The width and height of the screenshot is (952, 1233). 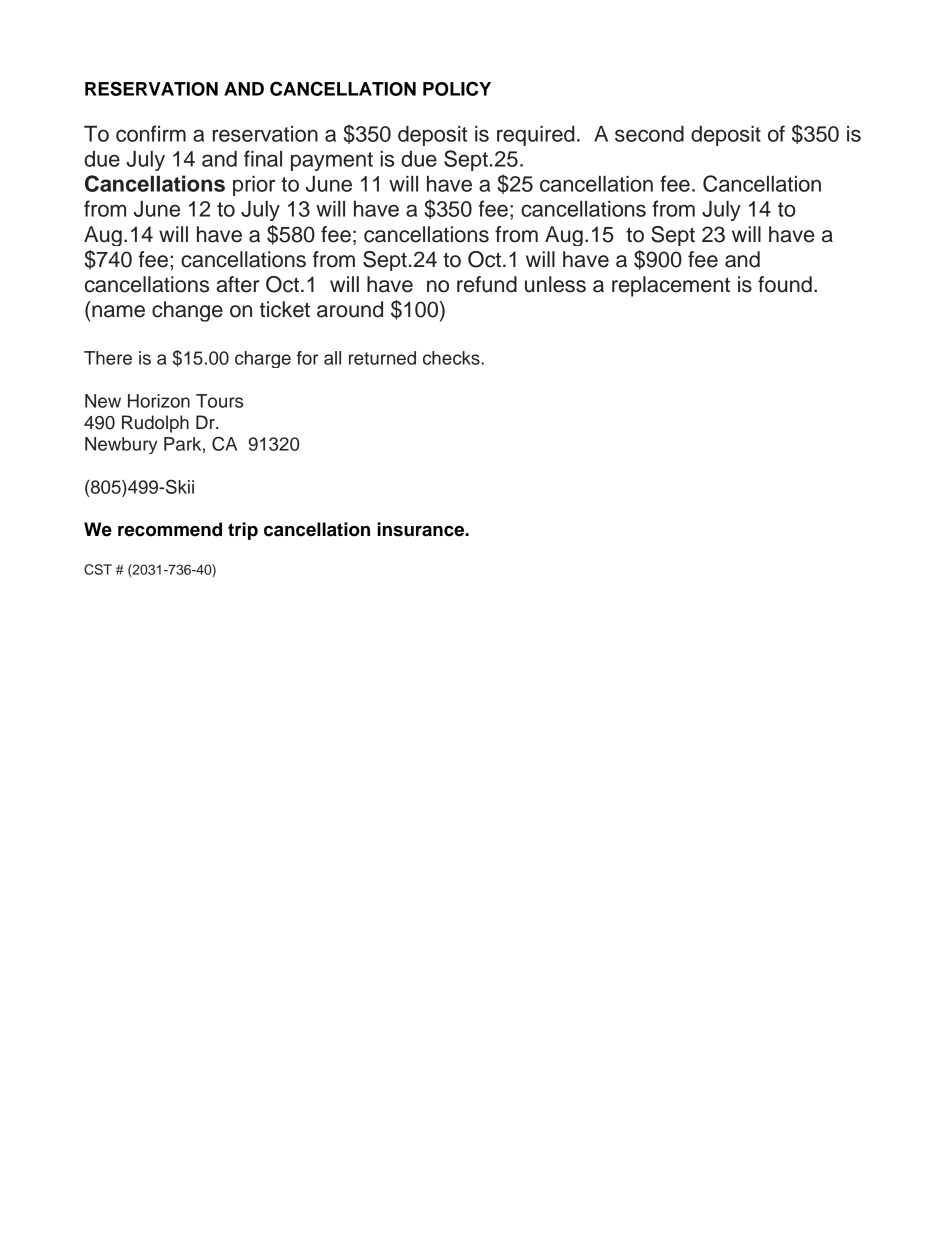 I want to click on change, so click(x=187, y=311).
